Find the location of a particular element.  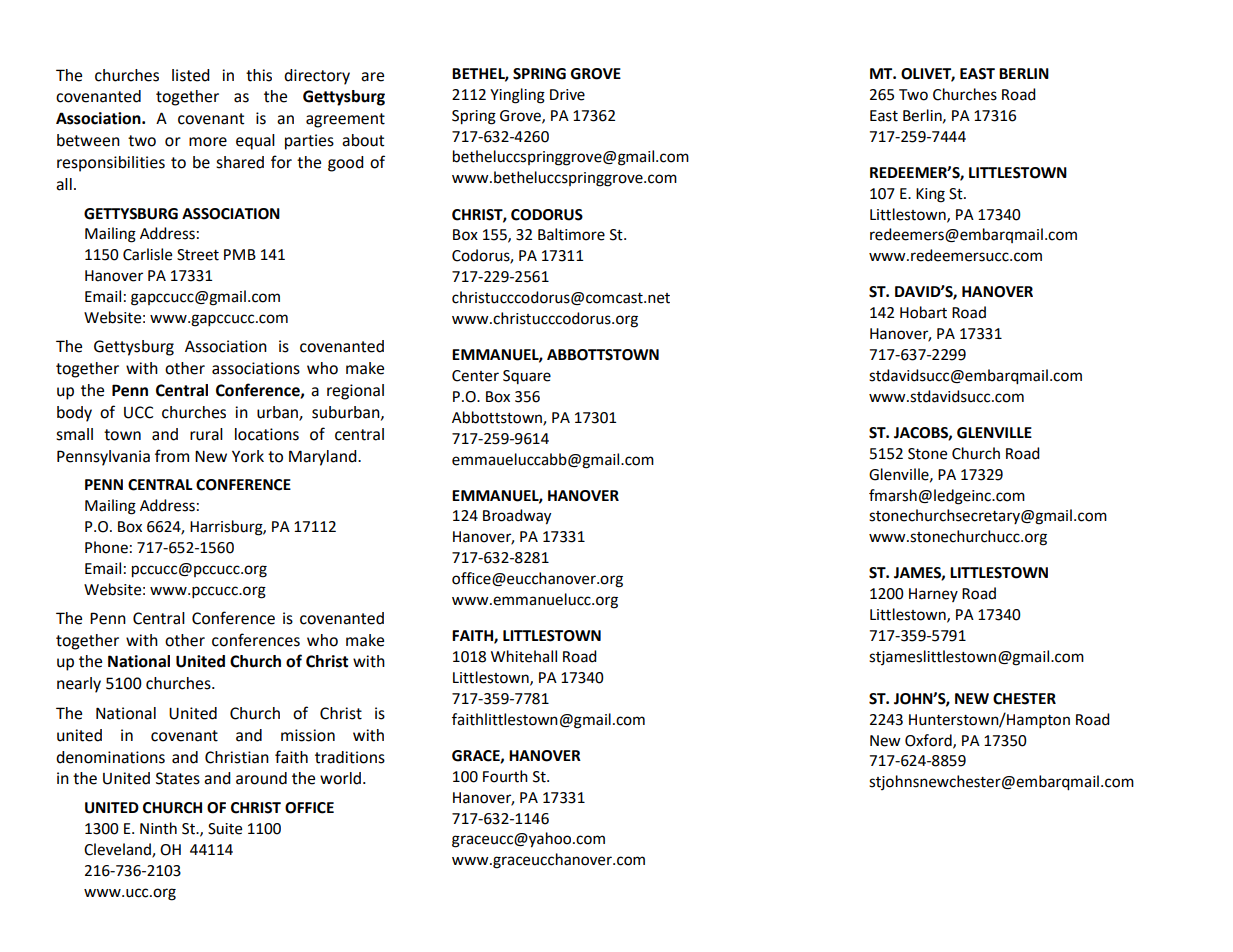

Hobart is located at coordinates (923, 312).
